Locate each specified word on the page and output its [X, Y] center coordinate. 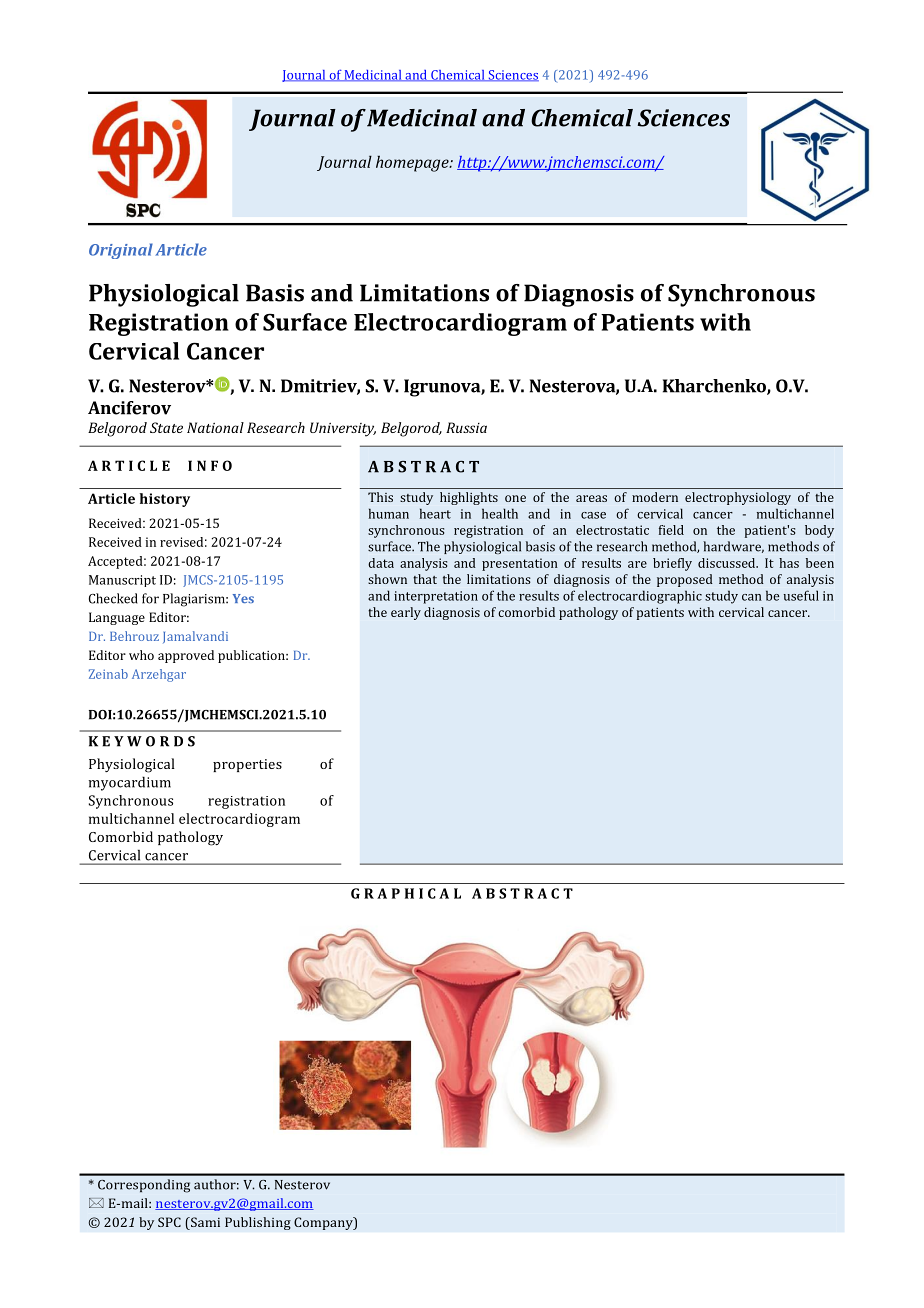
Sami [204, 1222]
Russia [466, 427]
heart [435, 513]
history [165, 500]
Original [121, 251]
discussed [728, 563]
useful [801, 595]
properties [247, 765]
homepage [413, 163]
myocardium [130, 783]
